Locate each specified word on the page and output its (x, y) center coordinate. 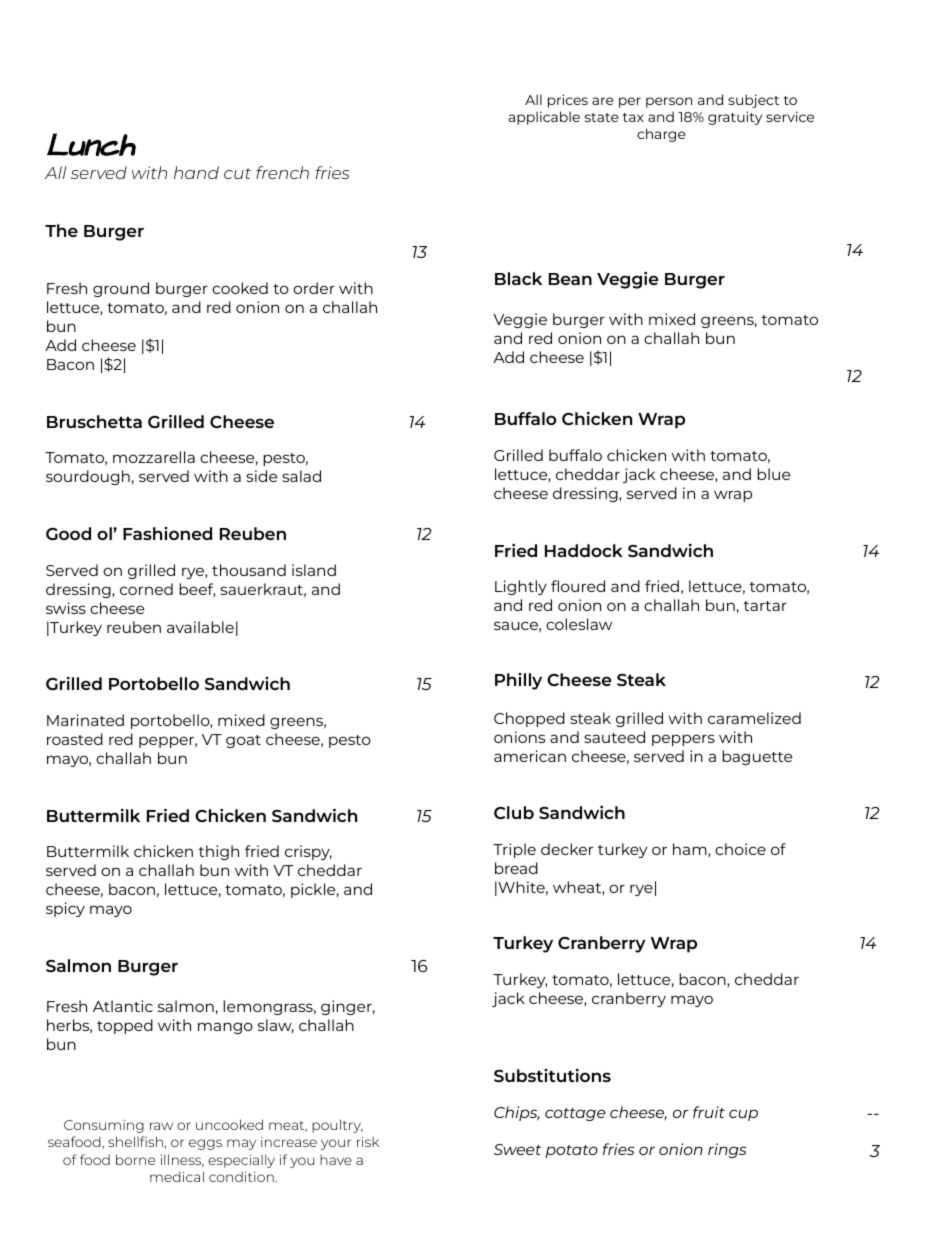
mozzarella (154, 457)
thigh (219, 852)
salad (301, 476)
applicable (544, 118)
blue (773, 474)
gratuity (735, 118)
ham (691, 850)
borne (135, 1159)
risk (368, 1142)
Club (514, 812)
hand (196, 172)
